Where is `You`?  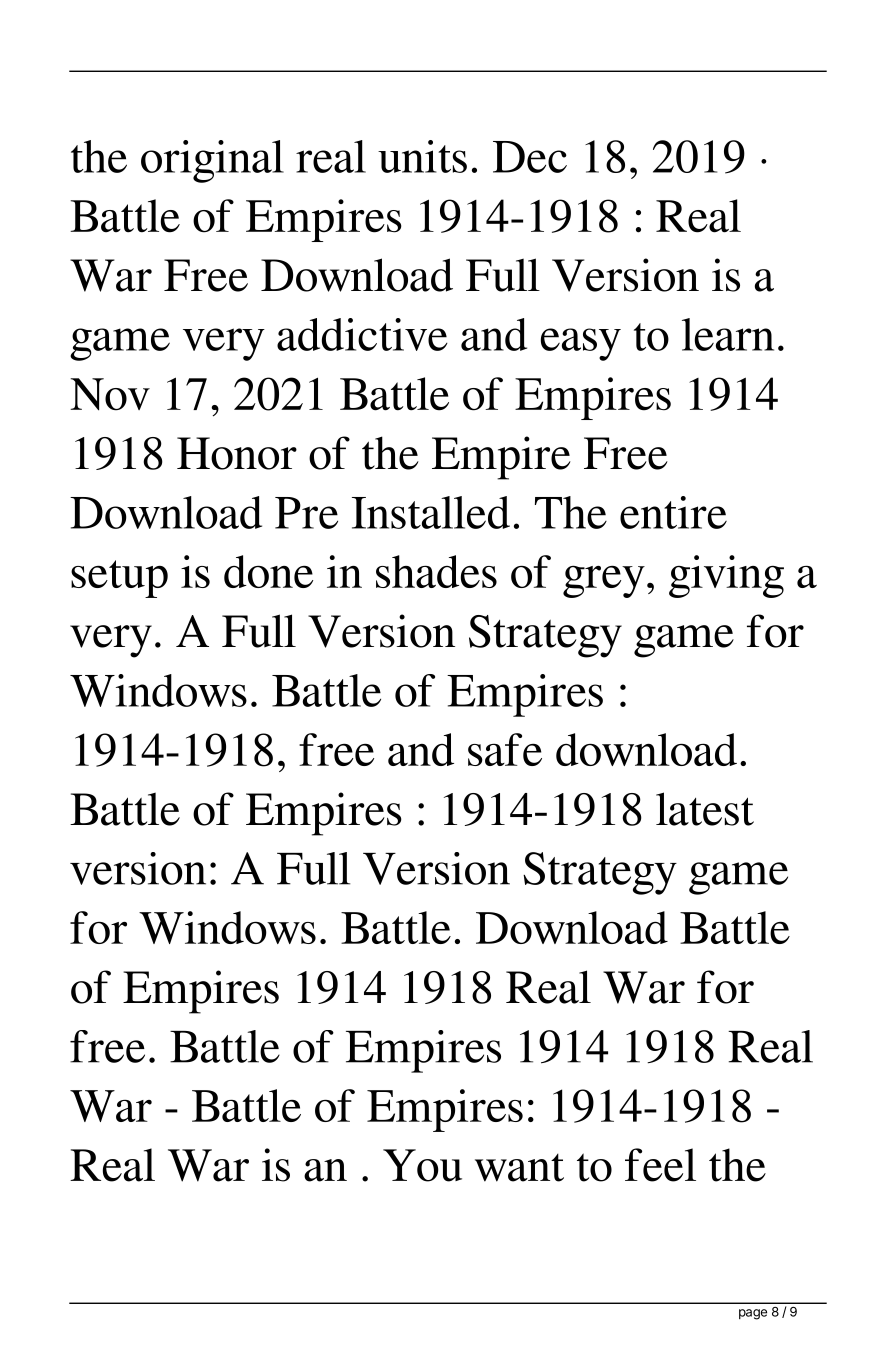
You is located at coordinates (422, 1165).
